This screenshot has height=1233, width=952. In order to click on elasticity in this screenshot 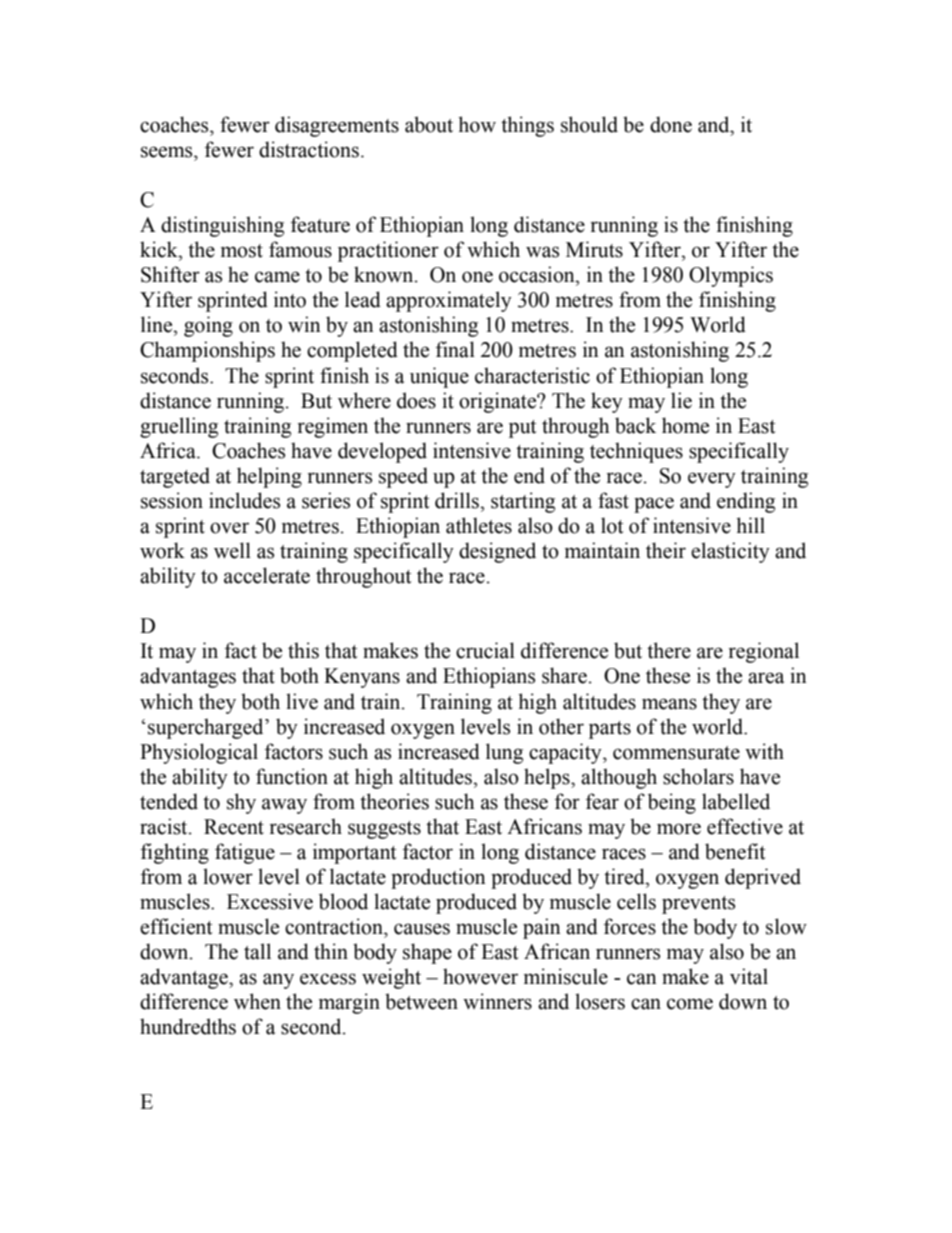, I will do `click(730, 552)`.
